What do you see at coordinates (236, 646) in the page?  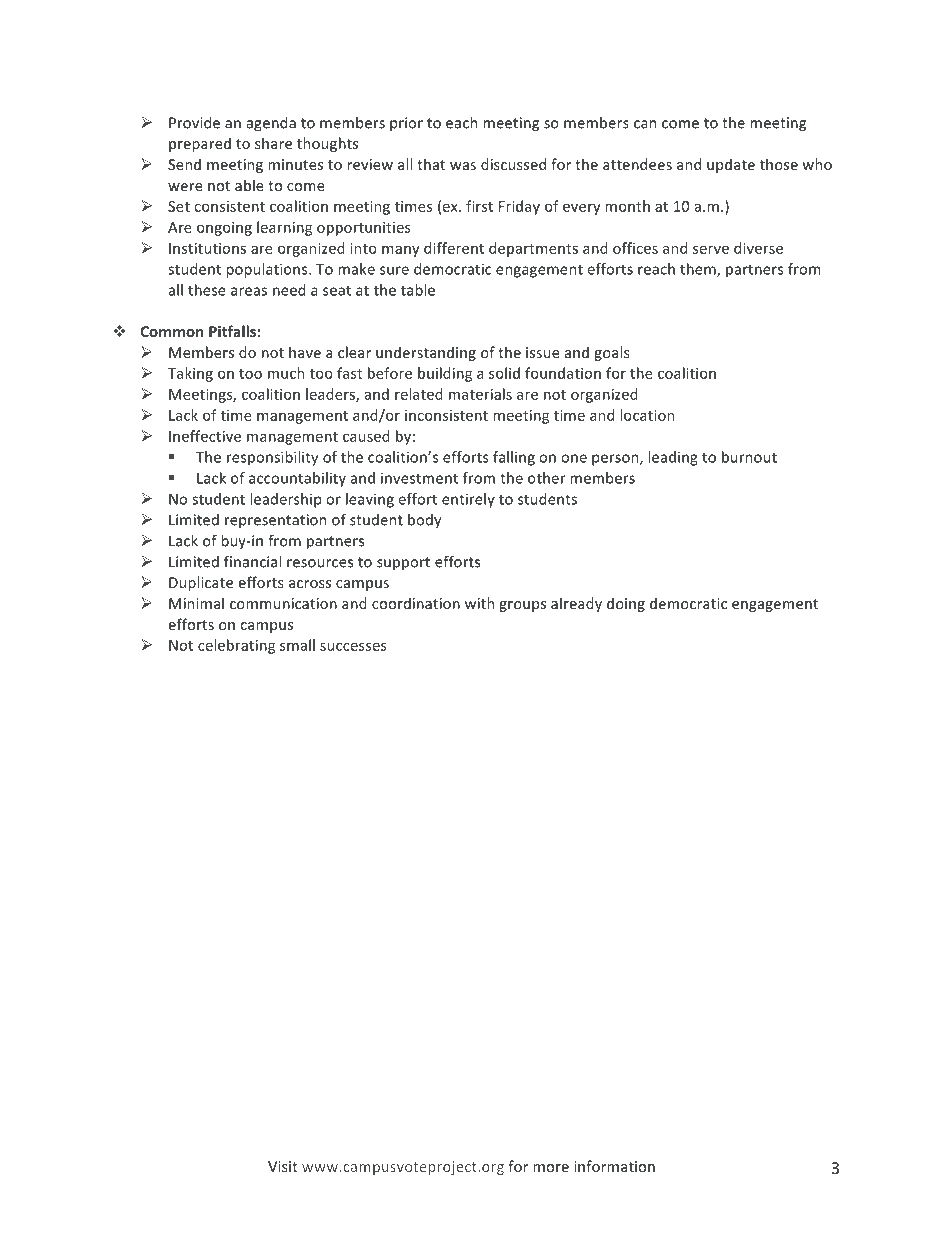 I see `celebrating` at bounding box center [236, 646].
